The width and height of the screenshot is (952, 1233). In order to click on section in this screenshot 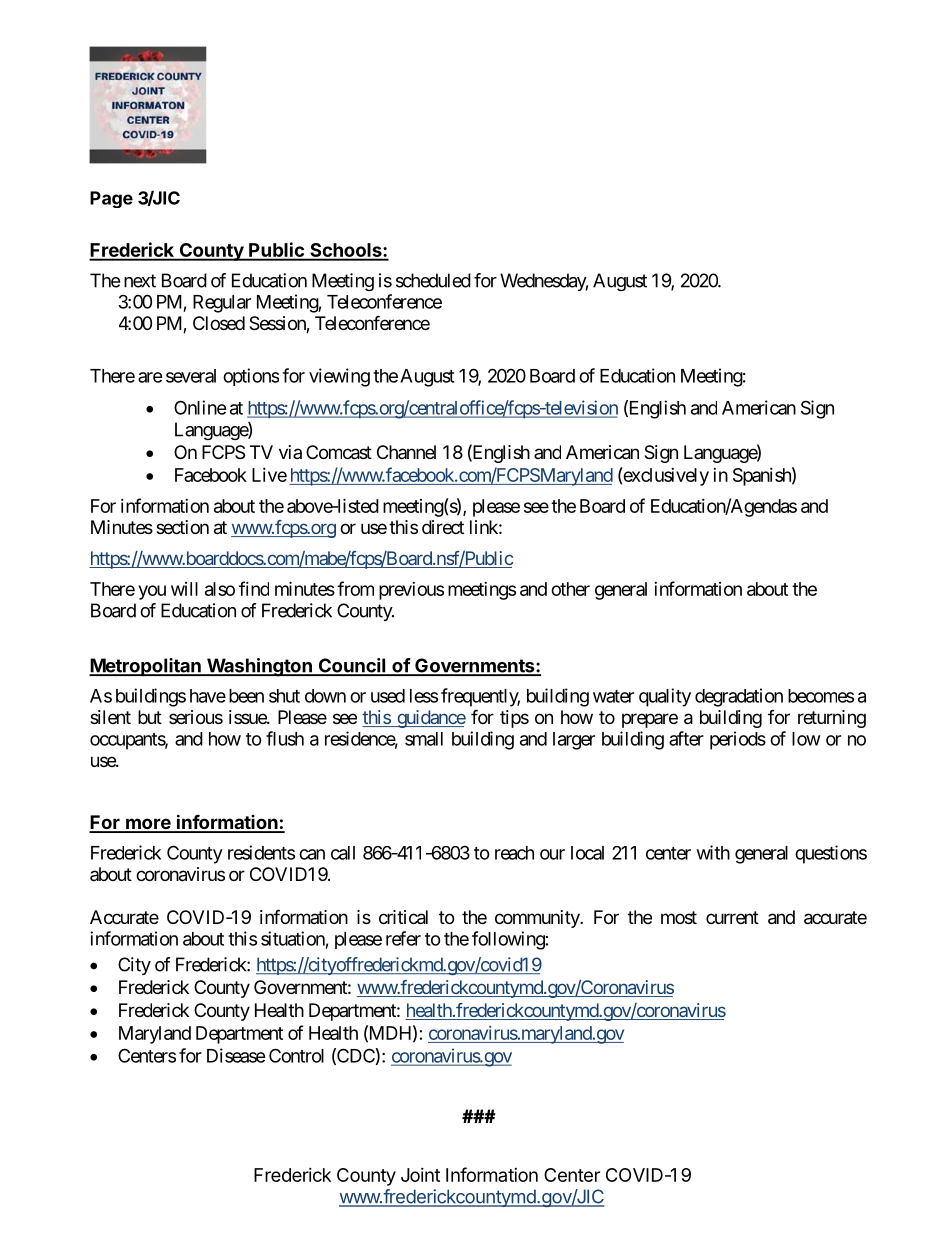, I will do `click(182, 527)`.
